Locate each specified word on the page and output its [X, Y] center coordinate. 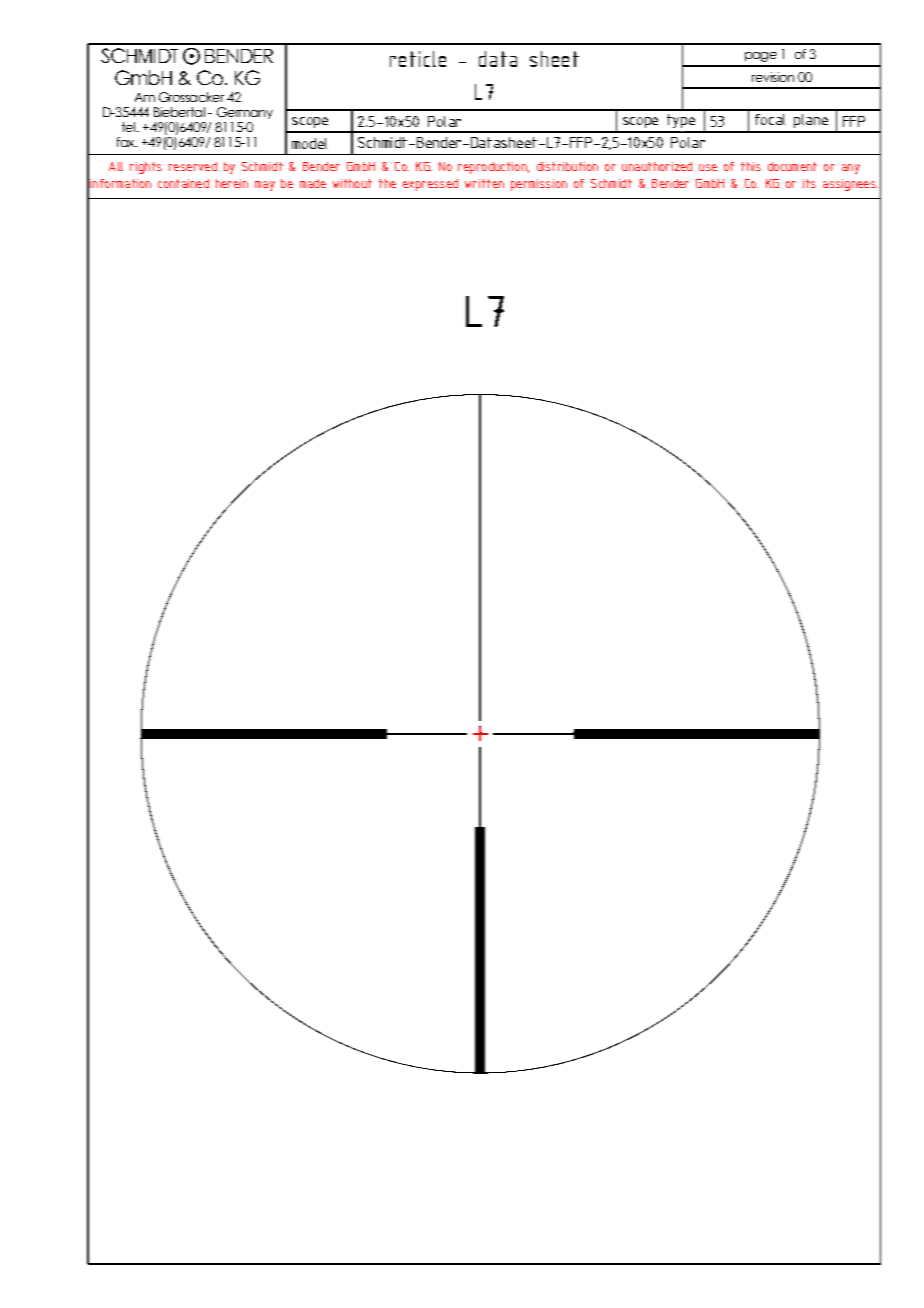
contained [183, 183]
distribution [567, 166]
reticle [418, 59]
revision [773, 77]
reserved [193, 166]
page [761, 57]
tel [128, 127]
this [751, 166]
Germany [245, 113]
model [309, 143]
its [809, 183]
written [484, 183]
